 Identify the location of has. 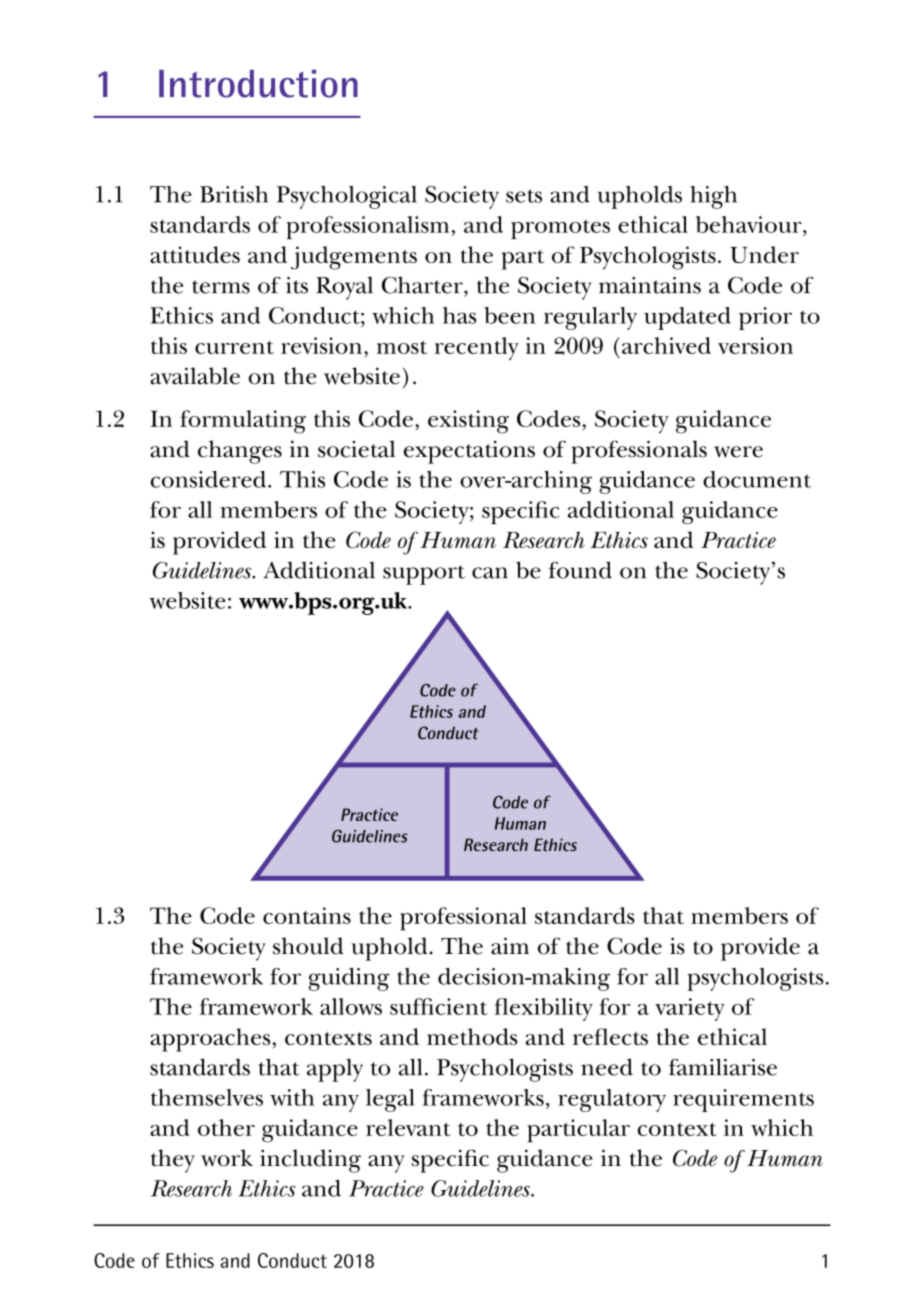
(460, 315).
